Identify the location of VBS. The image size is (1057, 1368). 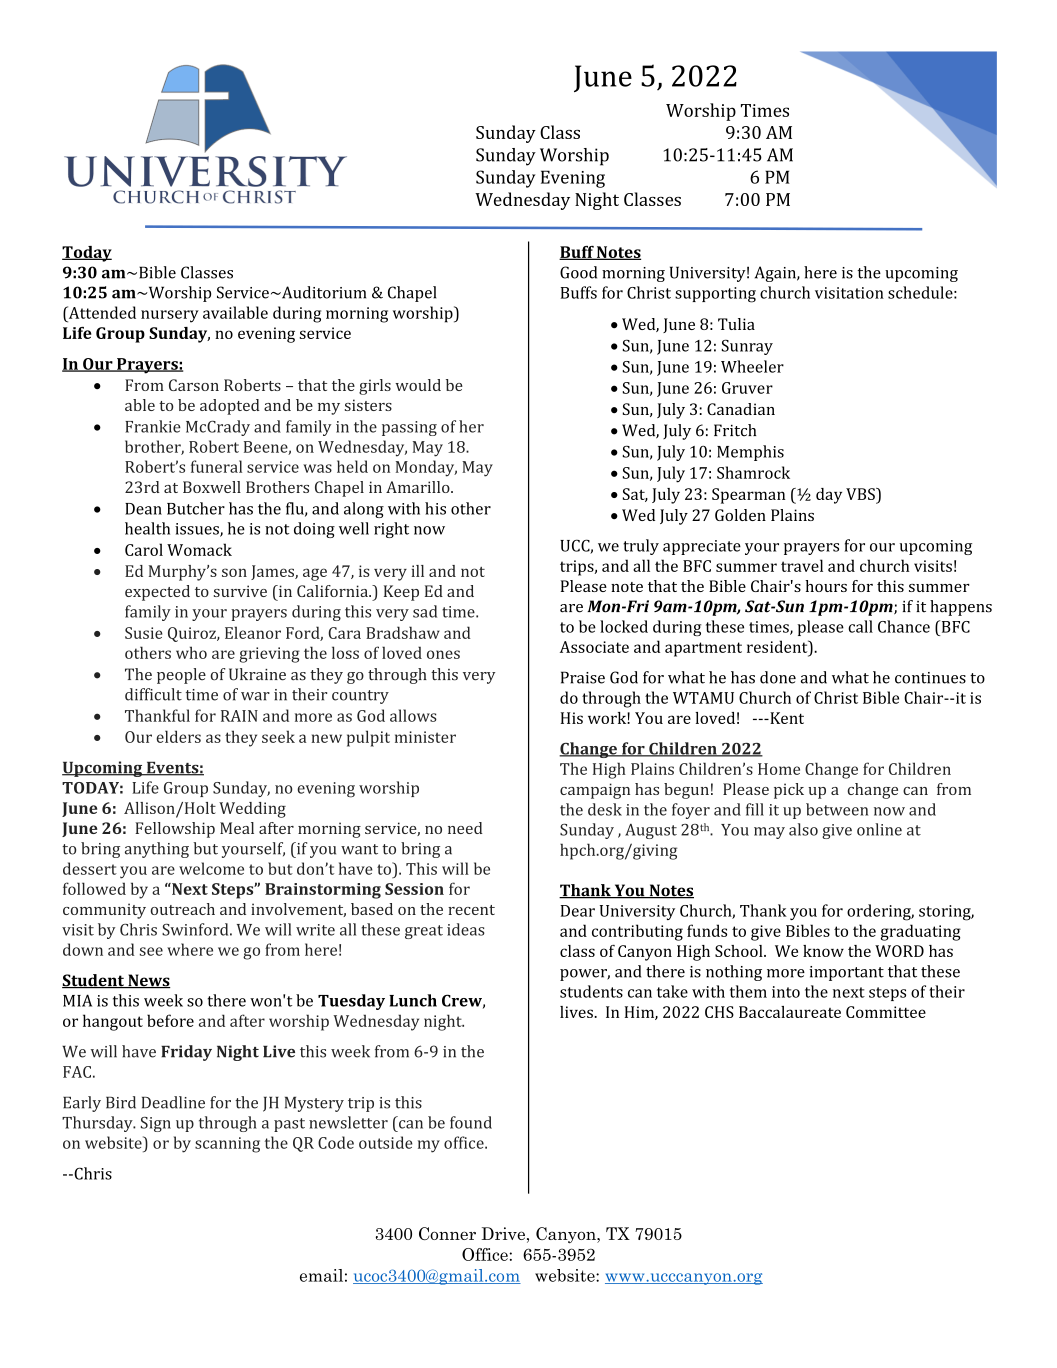
(861, 494).
